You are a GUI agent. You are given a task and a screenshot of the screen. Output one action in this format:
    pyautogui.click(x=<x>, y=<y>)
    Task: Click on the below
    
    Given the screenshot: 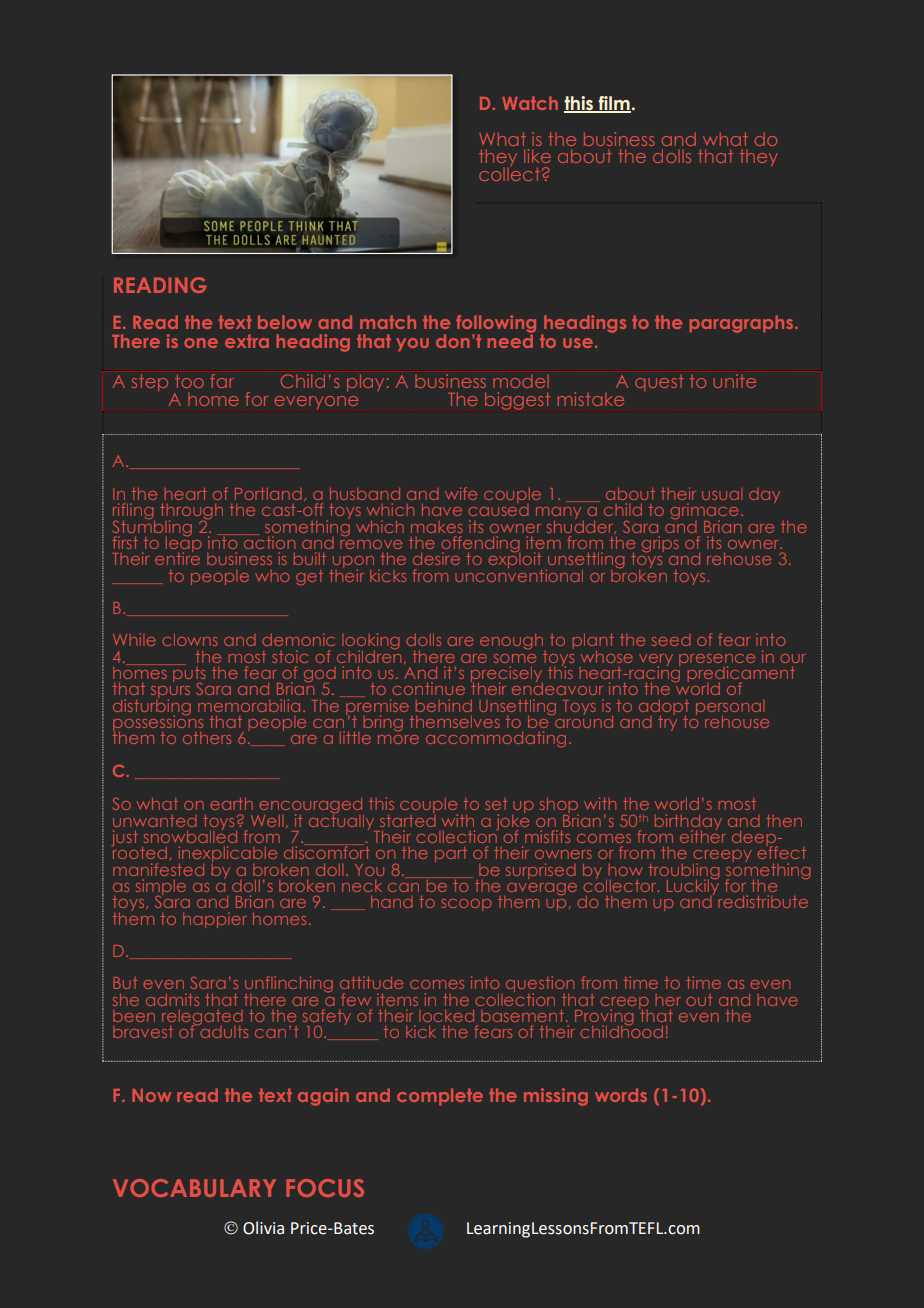 What is the action you would take?
    pyautogui.click(x=285, y=322)
